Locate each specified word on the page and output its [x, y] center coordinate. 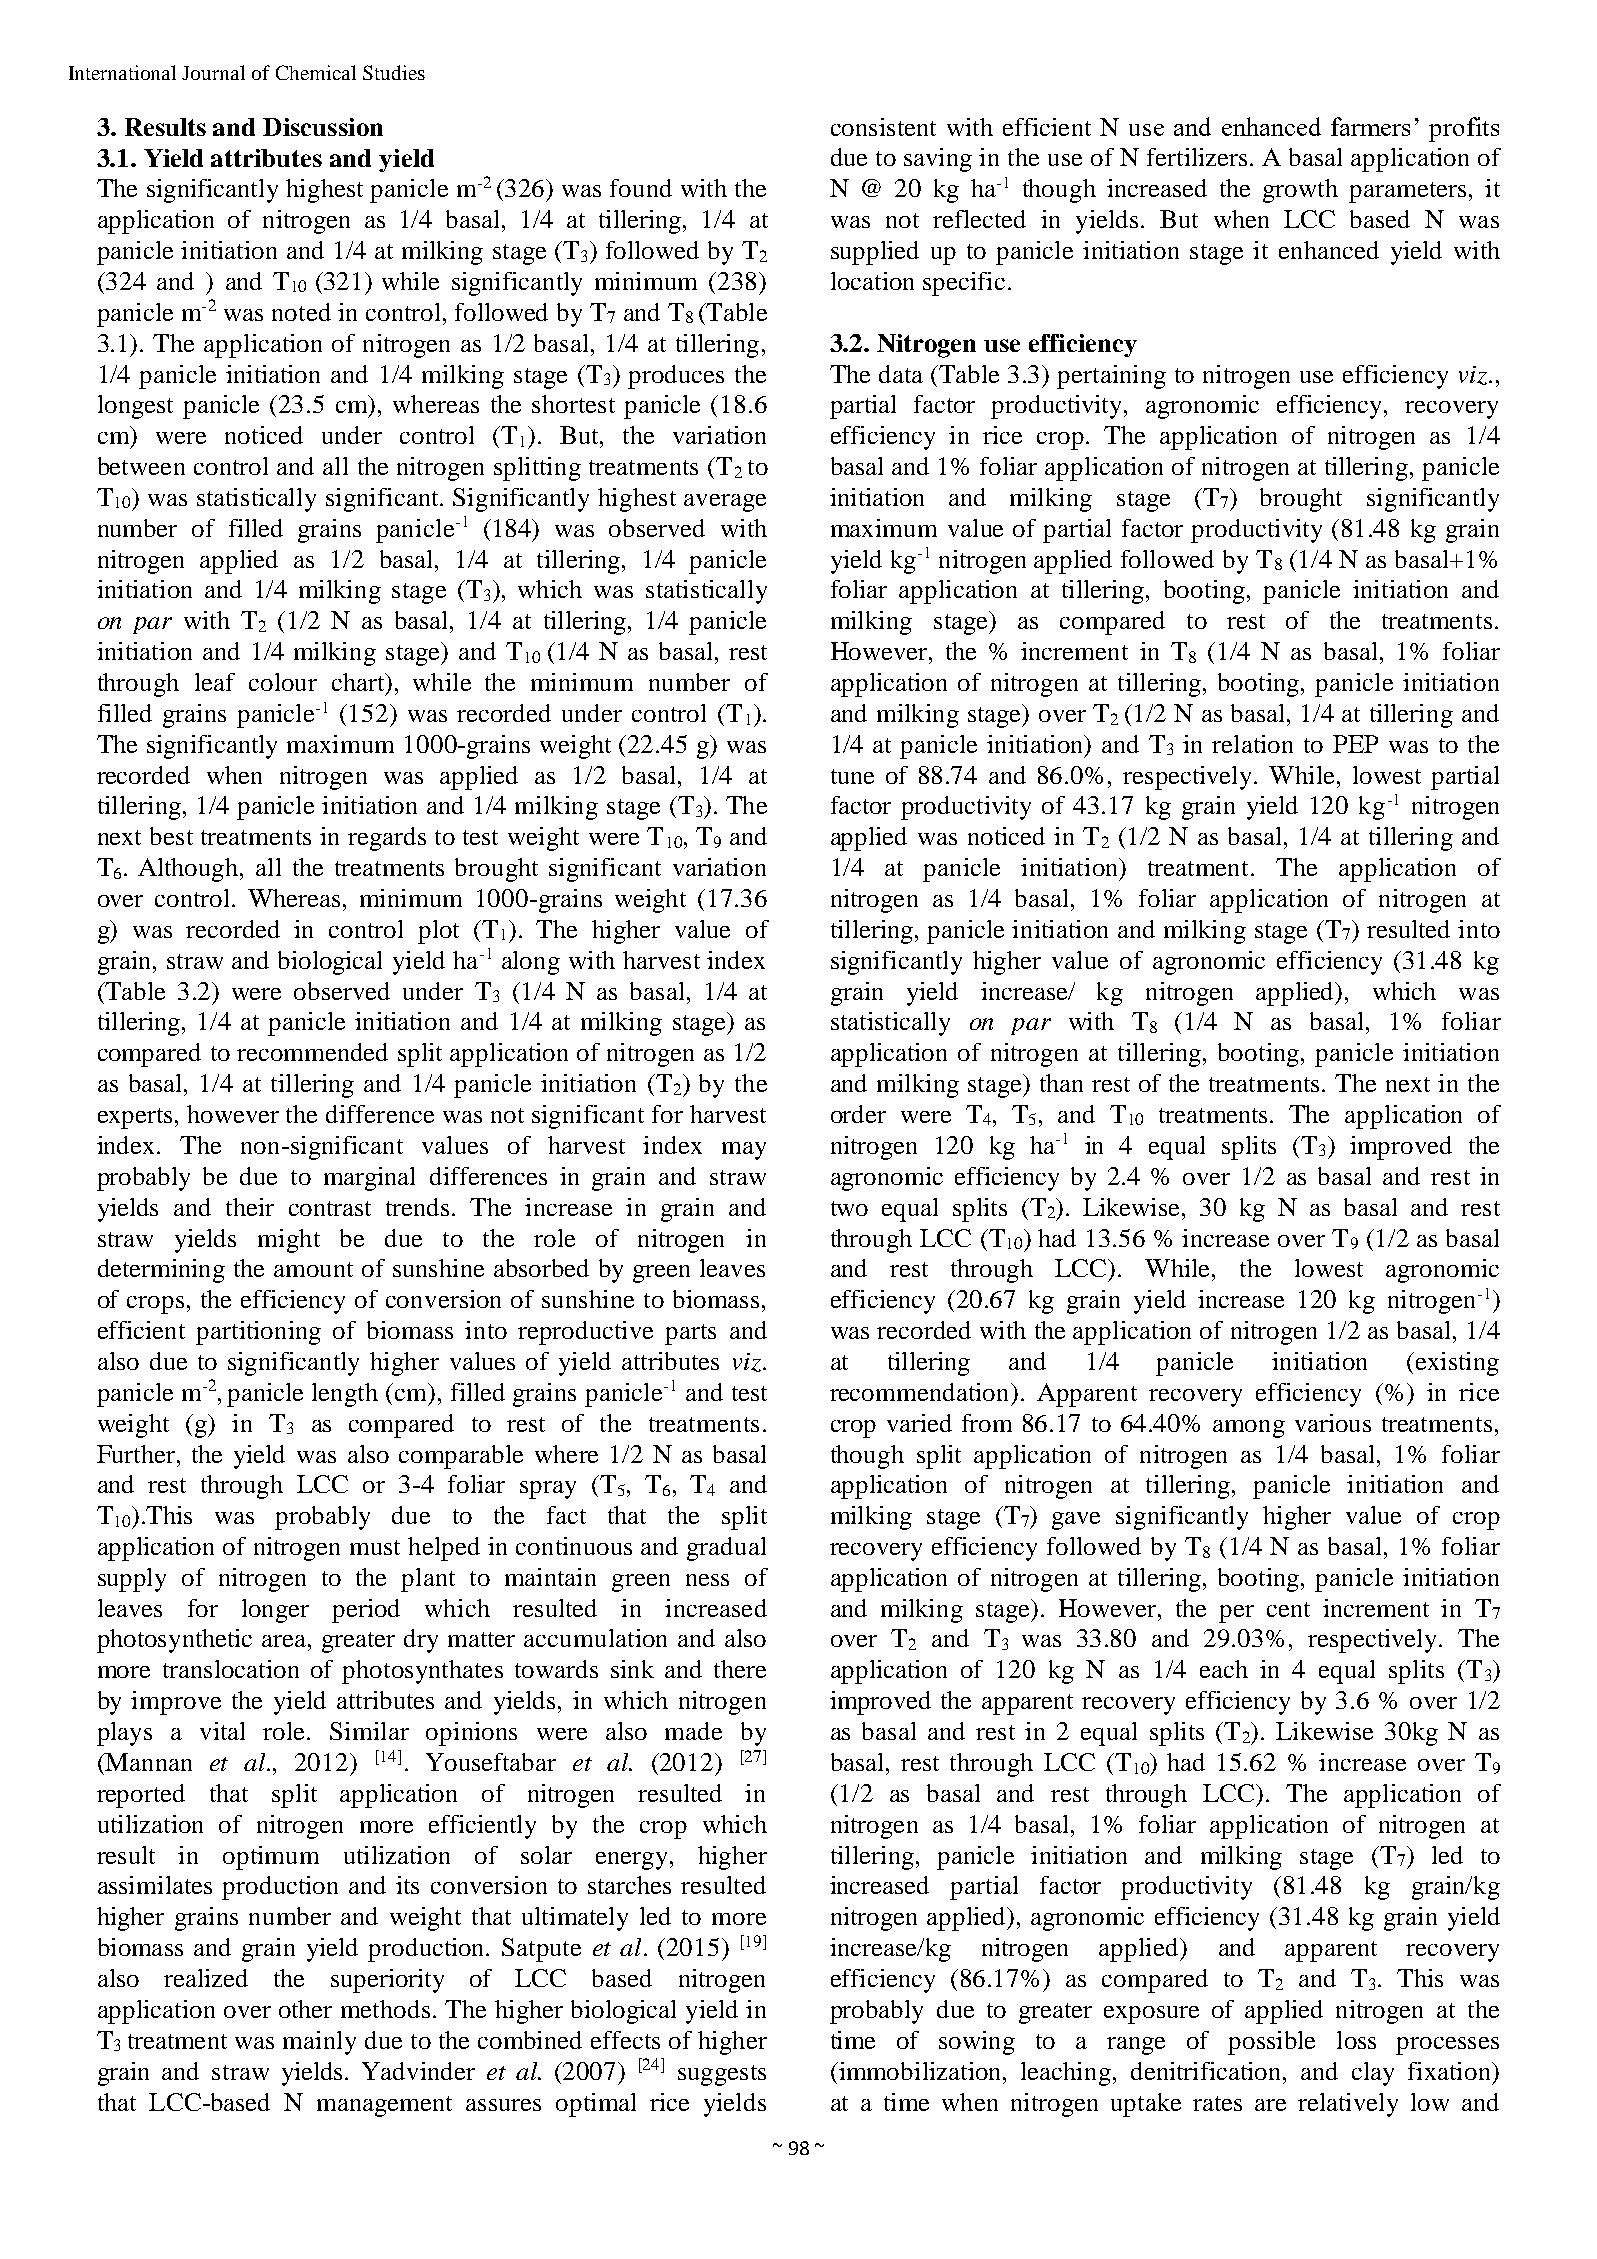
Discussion [323, 127]
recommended [312, 1052]
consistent [883, 127]
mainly [319, 2043]
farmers [1370, 126]
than [1061, 1083]
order [858, 1114]
